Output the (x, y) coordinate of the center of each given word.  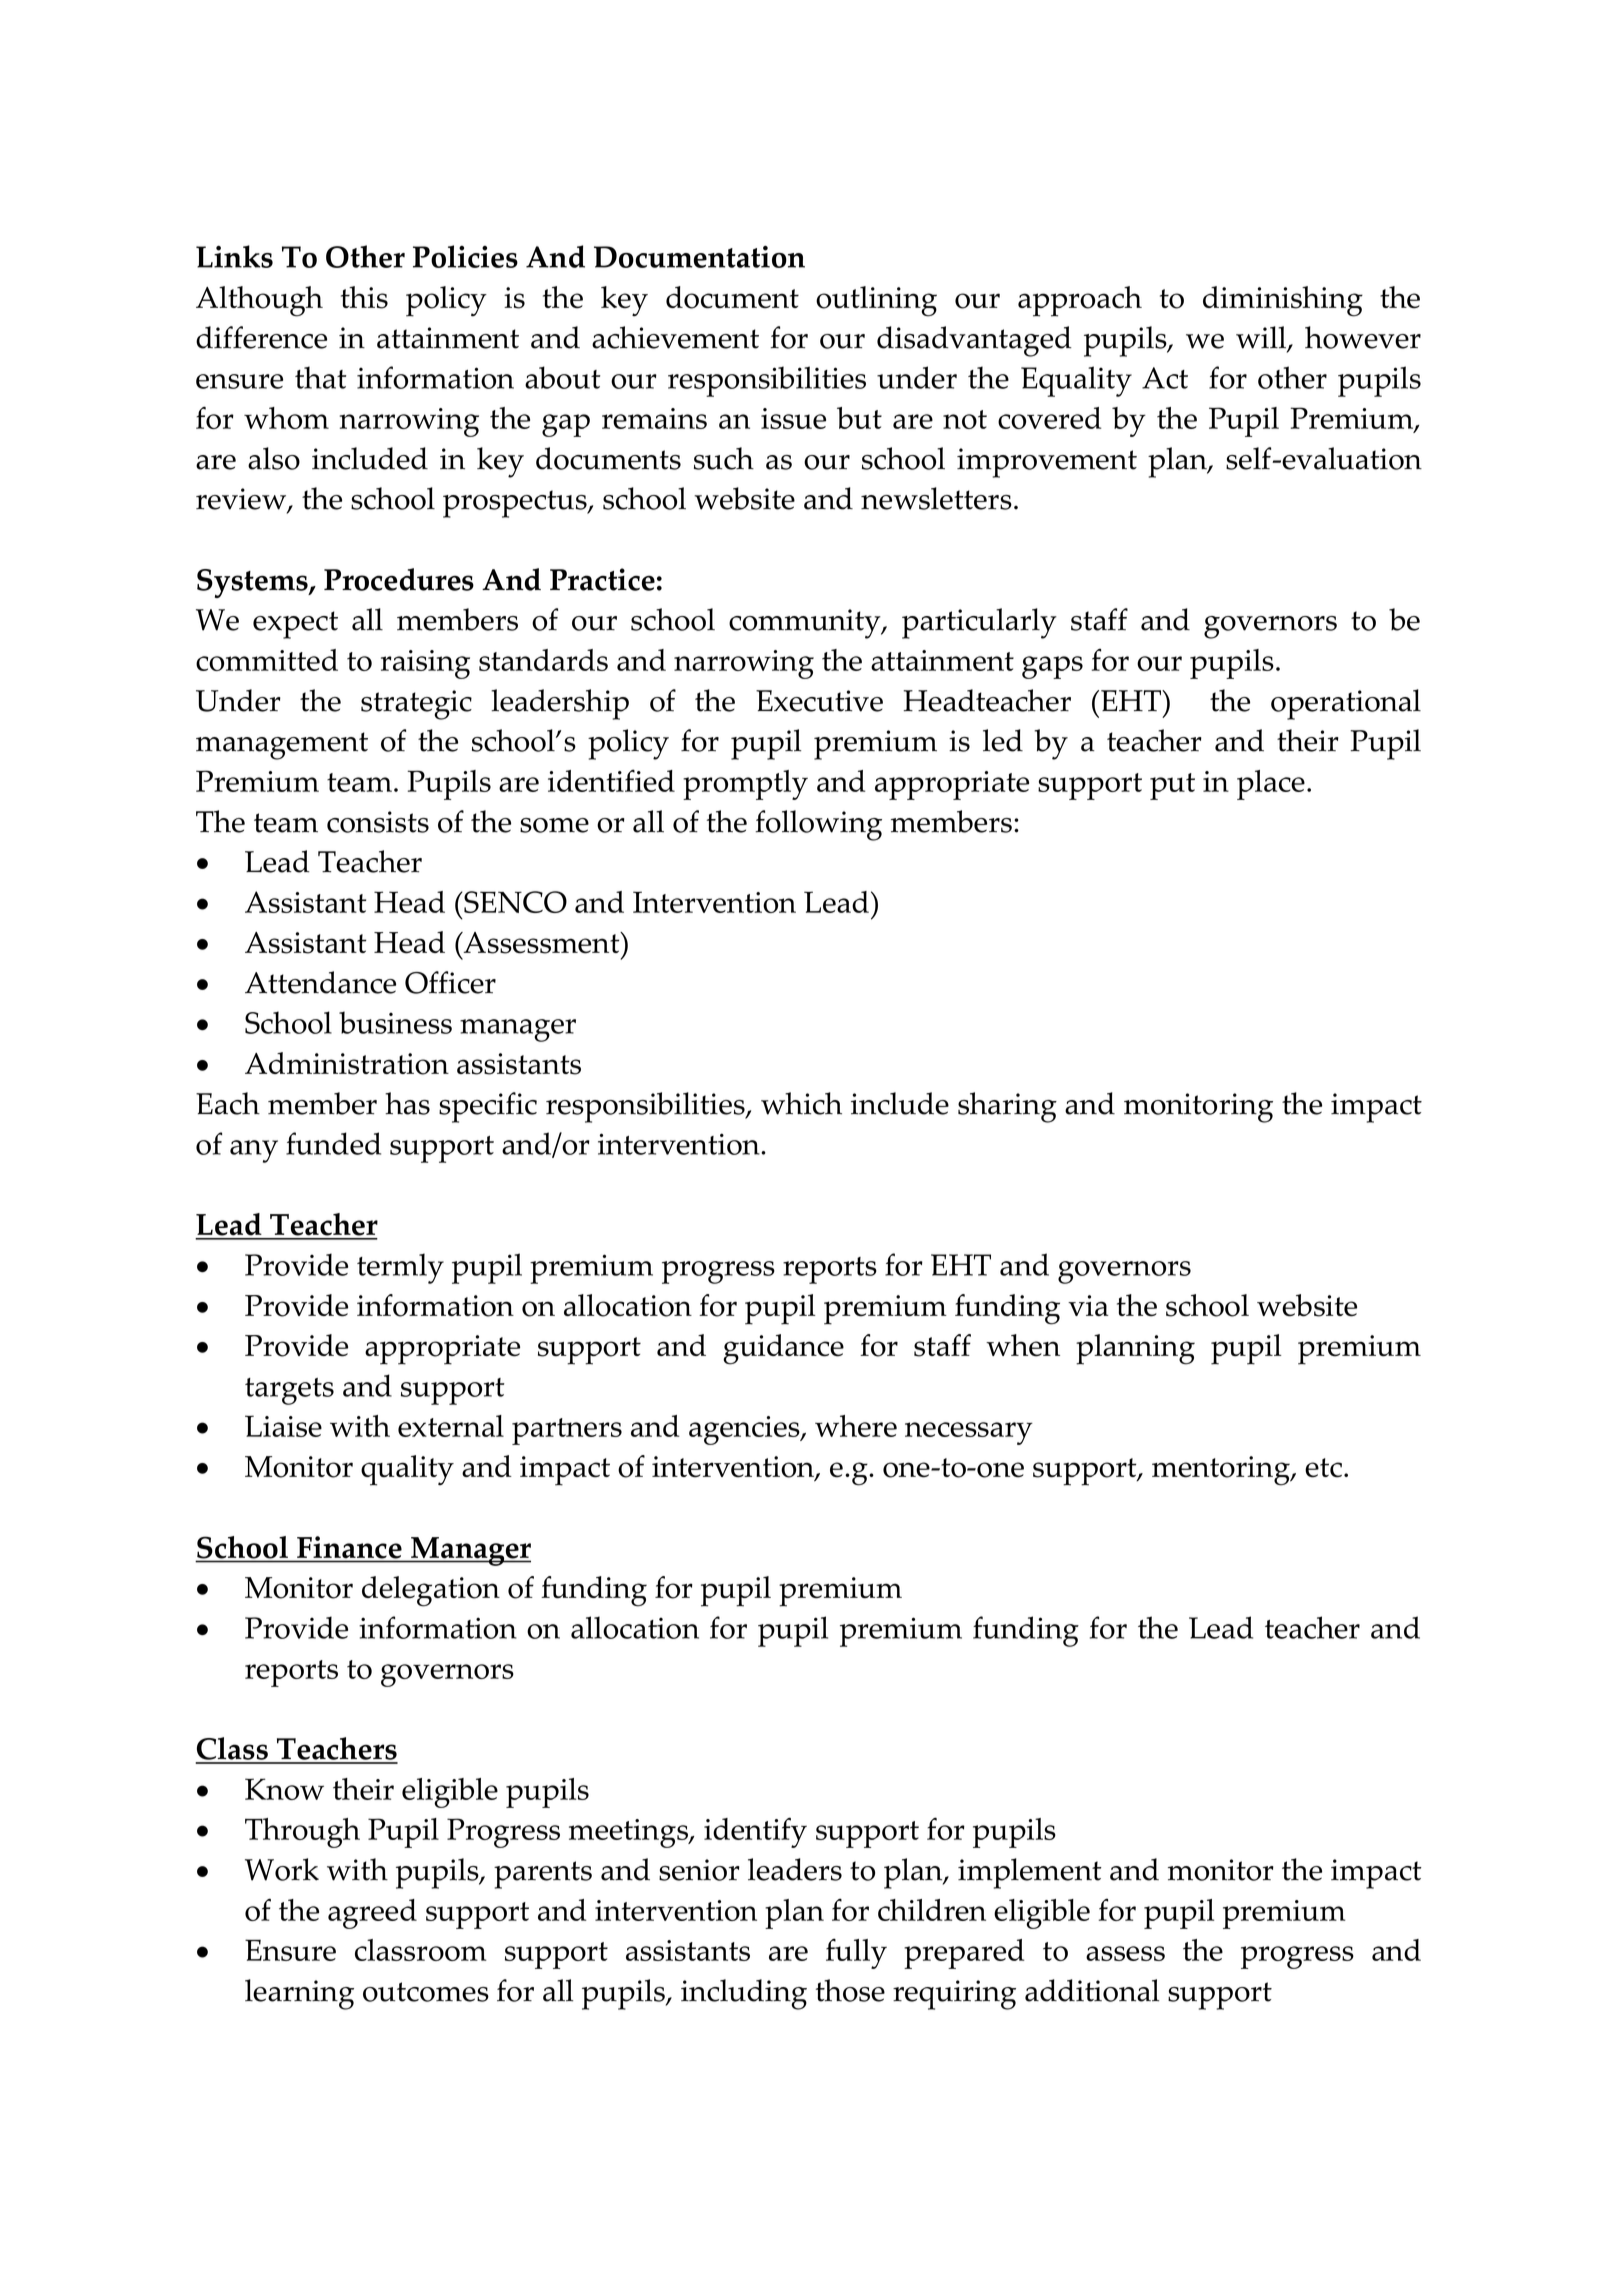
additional (1092, 1990)
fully (856, 1953)
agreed (372, 1914)
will (1262, 338)
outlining (876, 301)
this (364, 297)
